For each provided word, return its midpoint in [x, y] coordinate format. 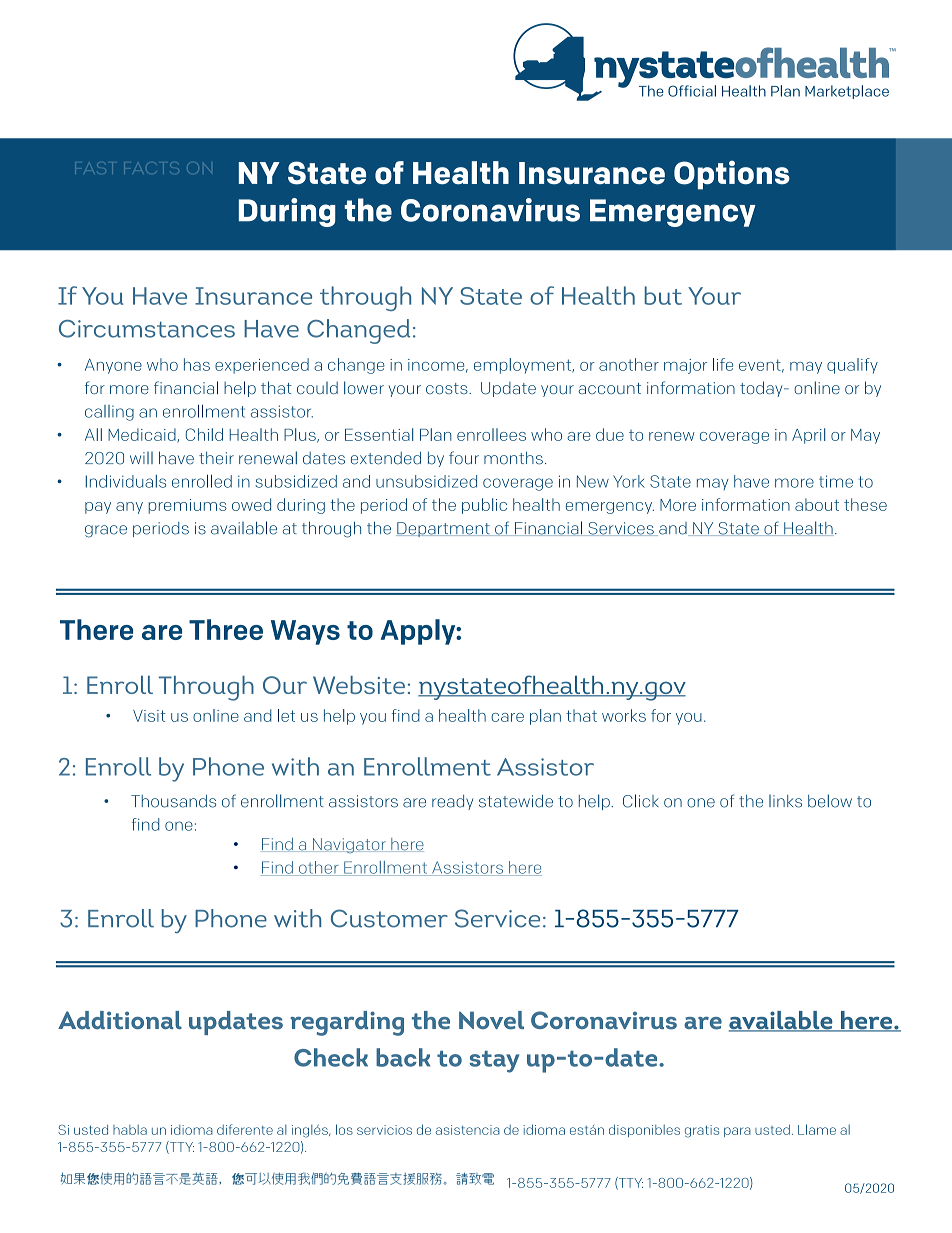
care [507, 717]
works [624, 715]
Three [226, 629]
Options [732, 175]
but [663, 295]
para [737, 1132]
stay [494, 1062]
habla [130, 1130]
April [808, 436]
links [785, 801]
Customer [389, 918]
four [464, 458]
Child [204, 434]
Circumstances [147, 329]
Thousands [173, 801]
